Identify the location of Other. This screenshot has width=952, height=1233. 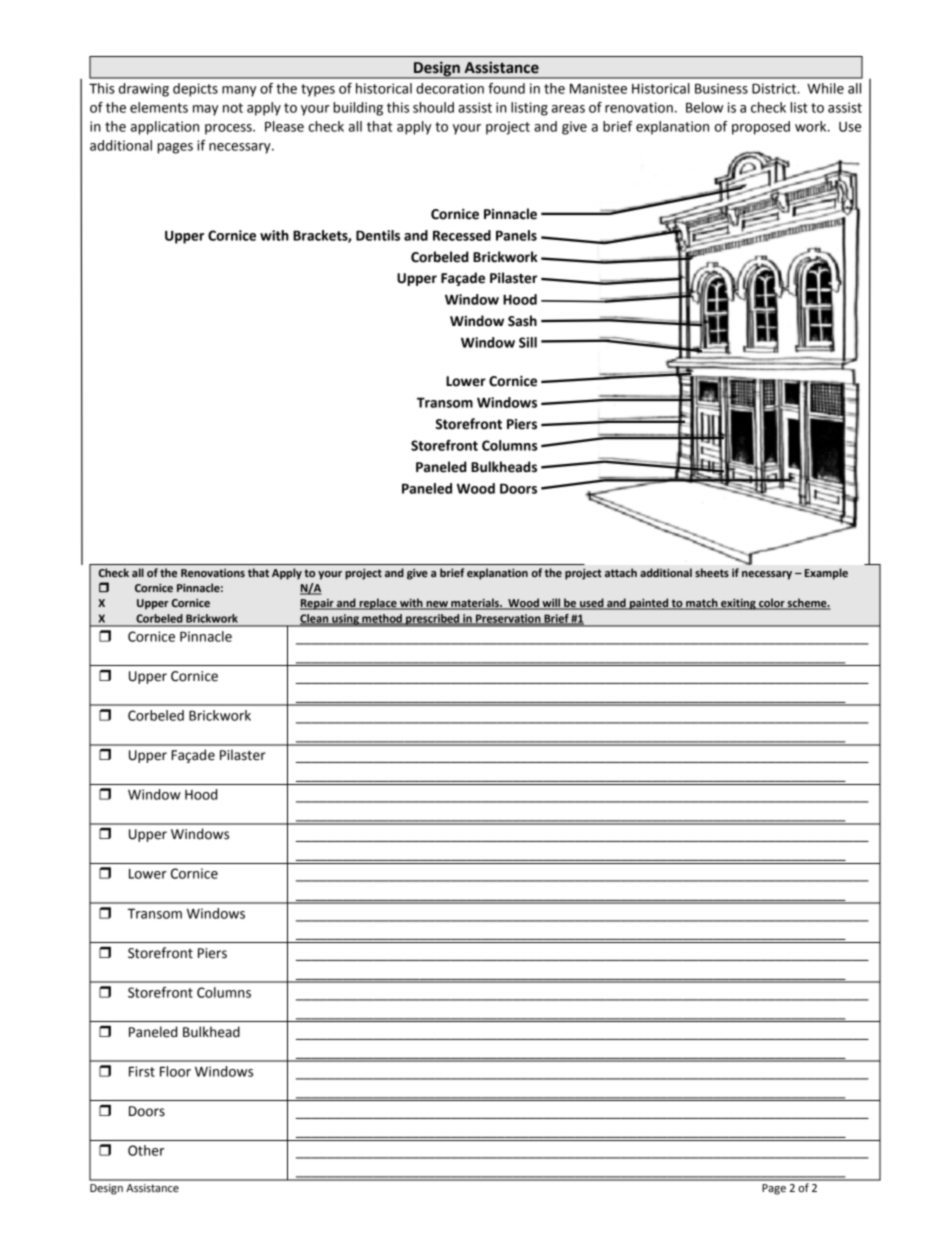
(146, 1150).
